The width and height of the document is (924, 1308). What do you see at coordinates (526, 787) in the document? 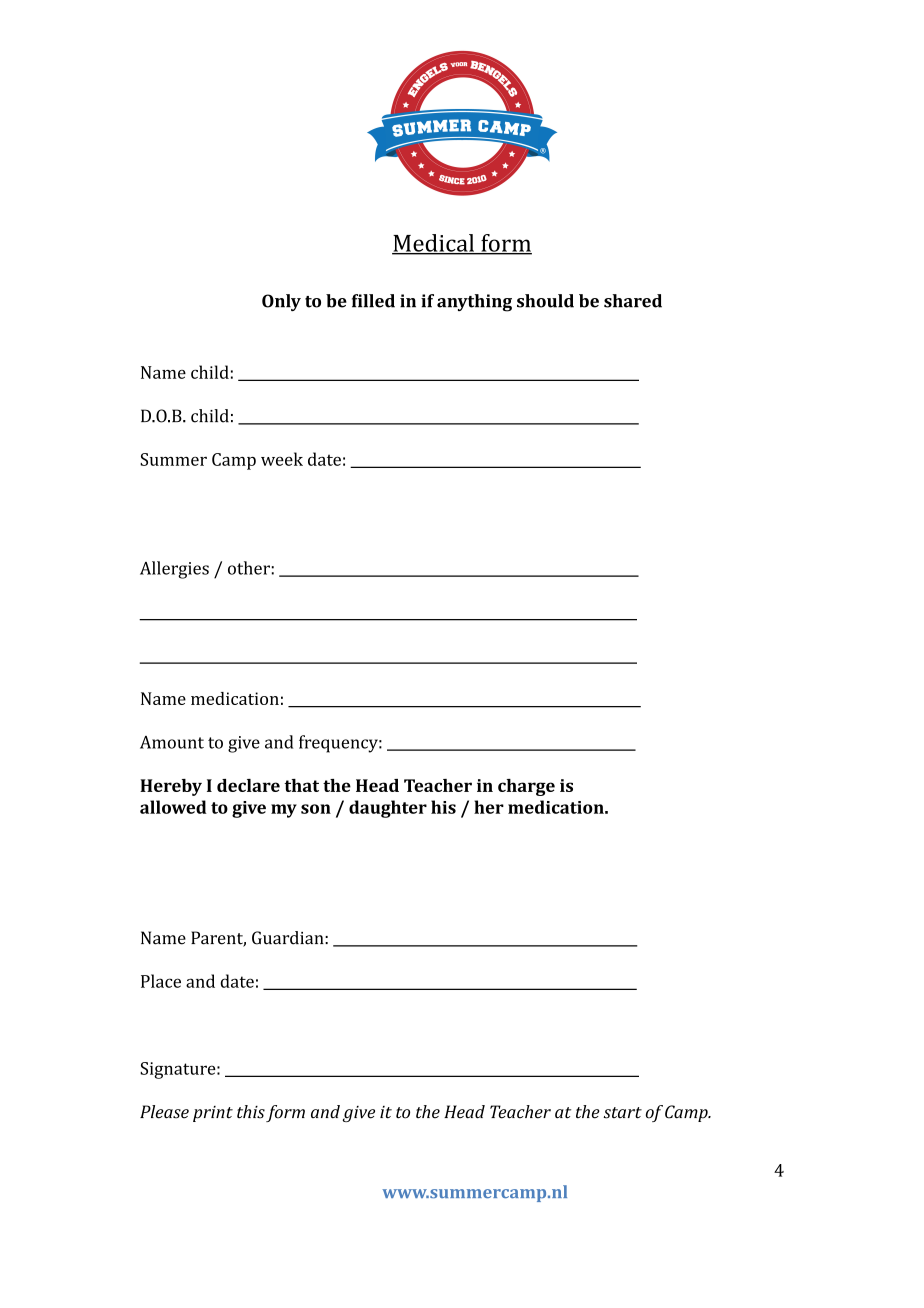
I see `charge` at bounding box center [526, 787].
